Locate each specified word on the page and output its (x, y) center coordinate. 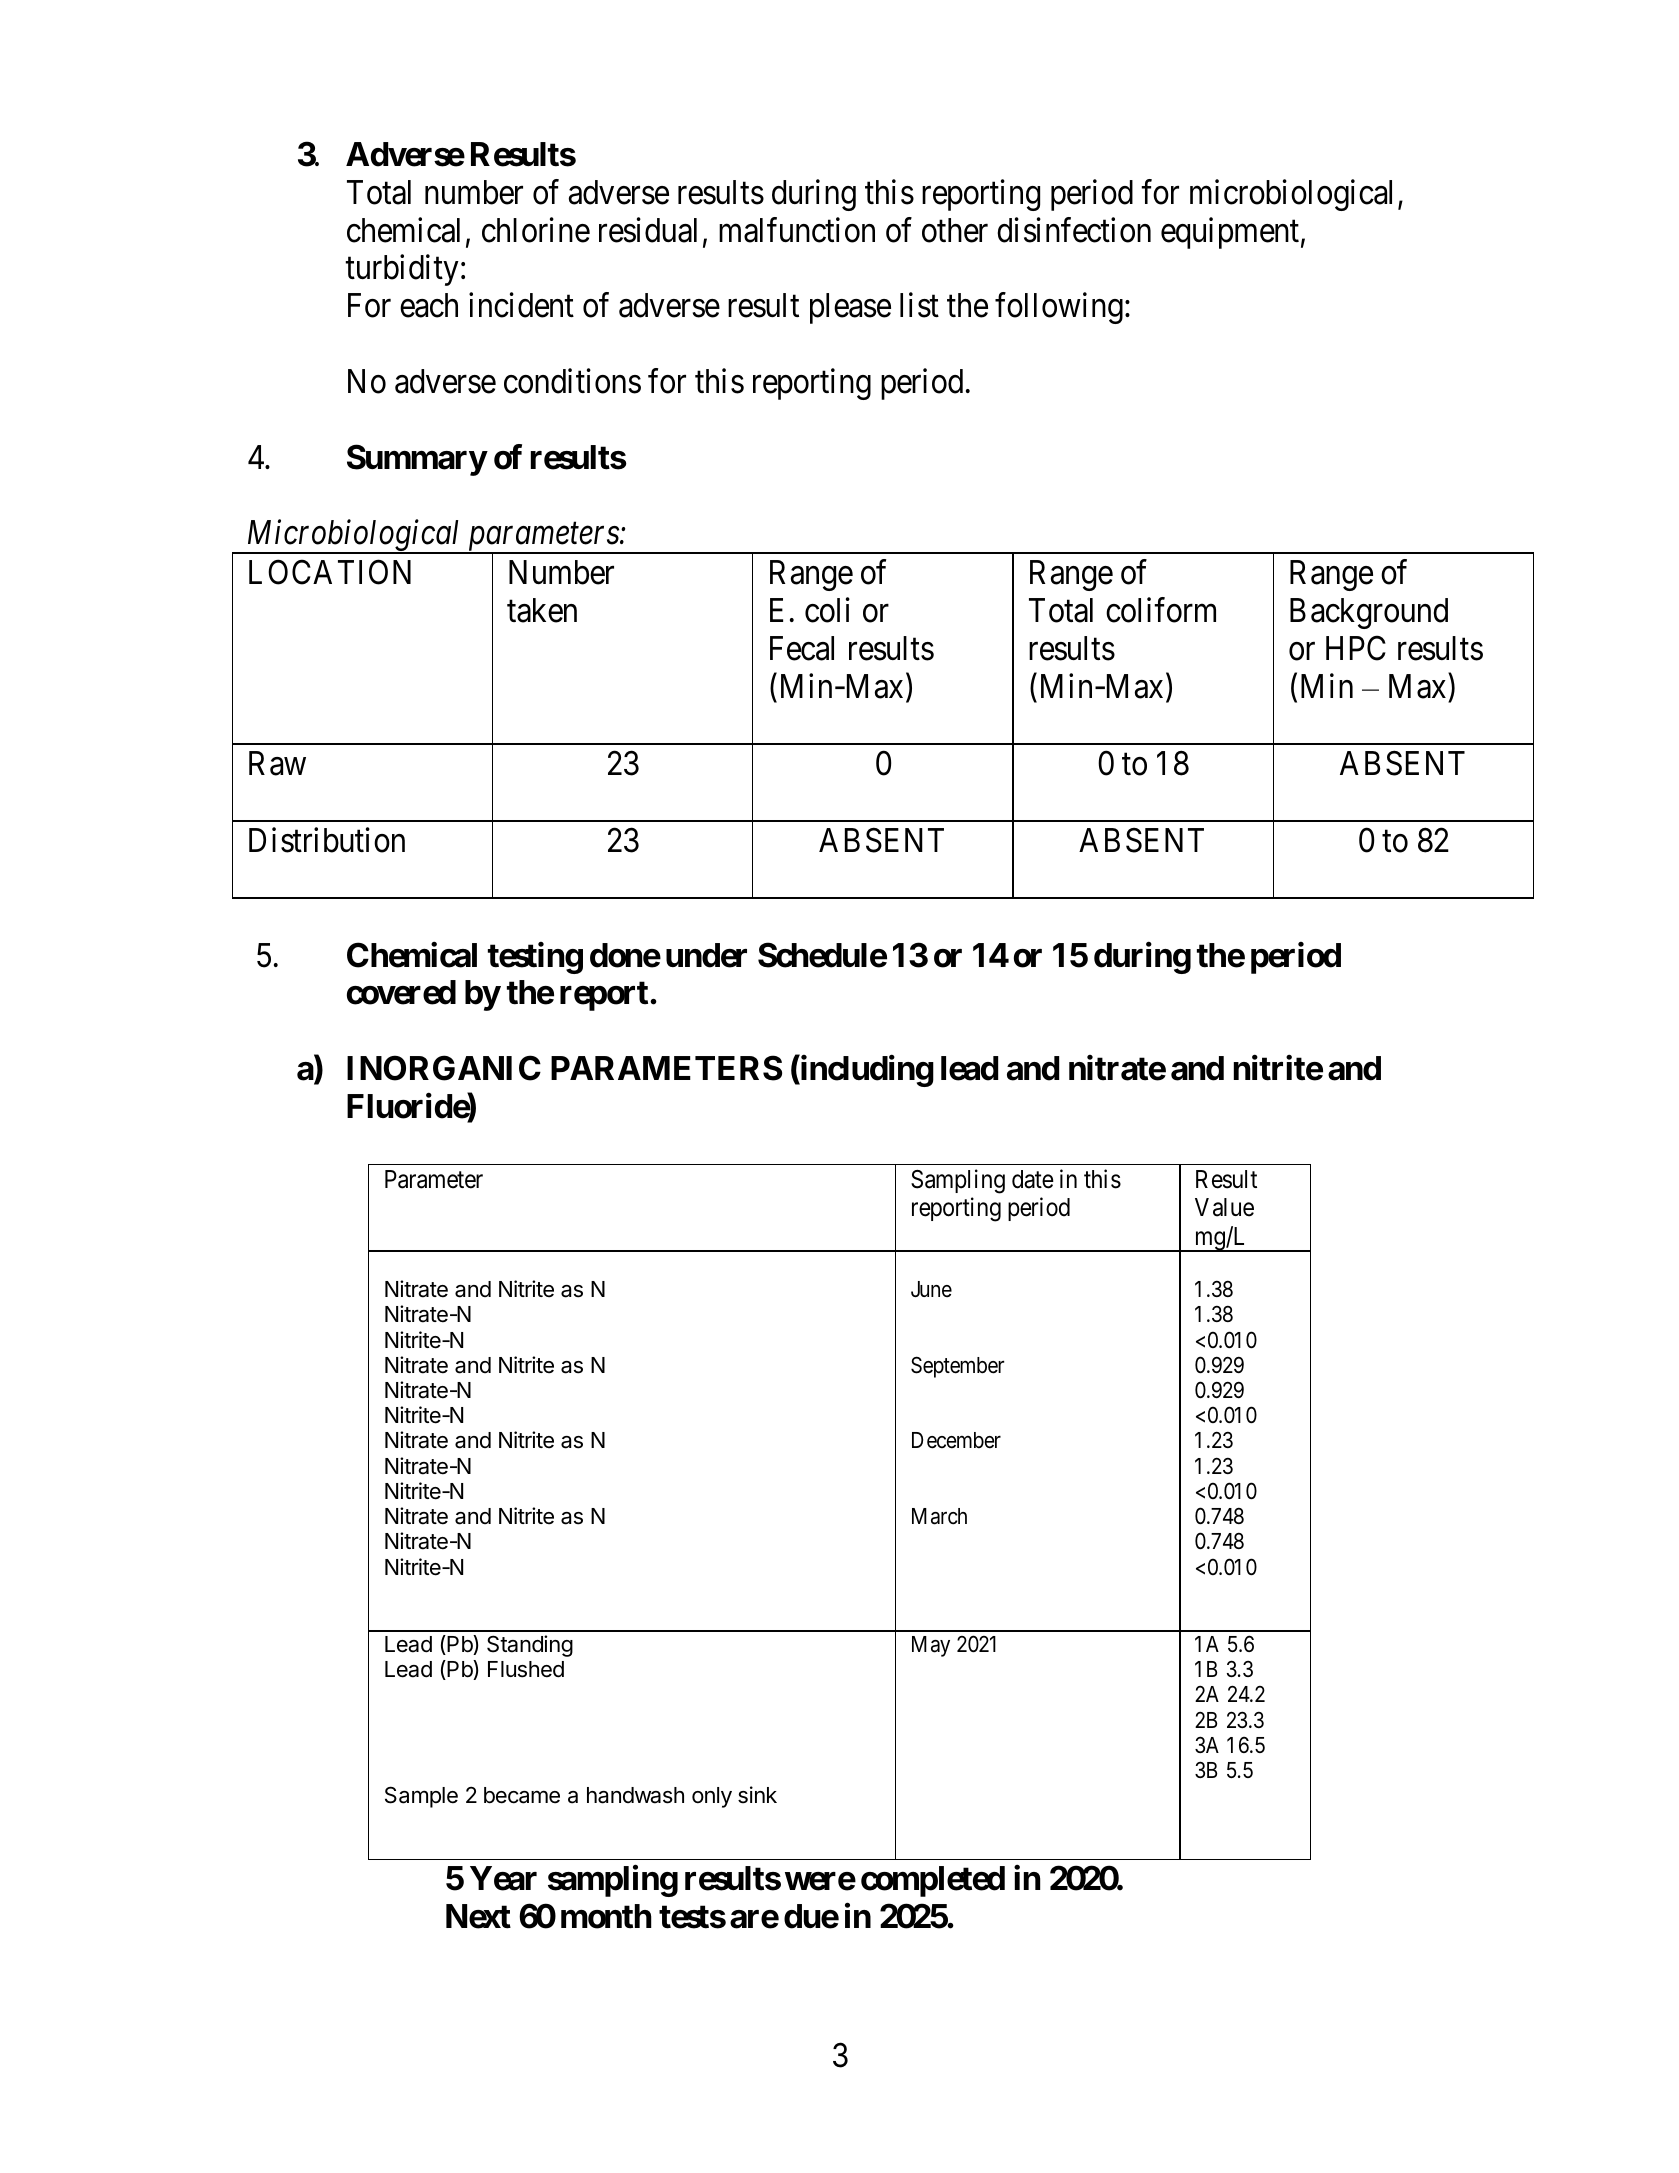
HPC (1356, 648)
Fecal (802, 648)
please (850, 308)
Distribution (327, 840)
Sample (421, 1797)
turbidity (402, 270)
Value (1224, 1207)
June (931, 1289)
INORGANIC (444, 1068)
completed (933, 1881)
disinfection (1074, 230)
